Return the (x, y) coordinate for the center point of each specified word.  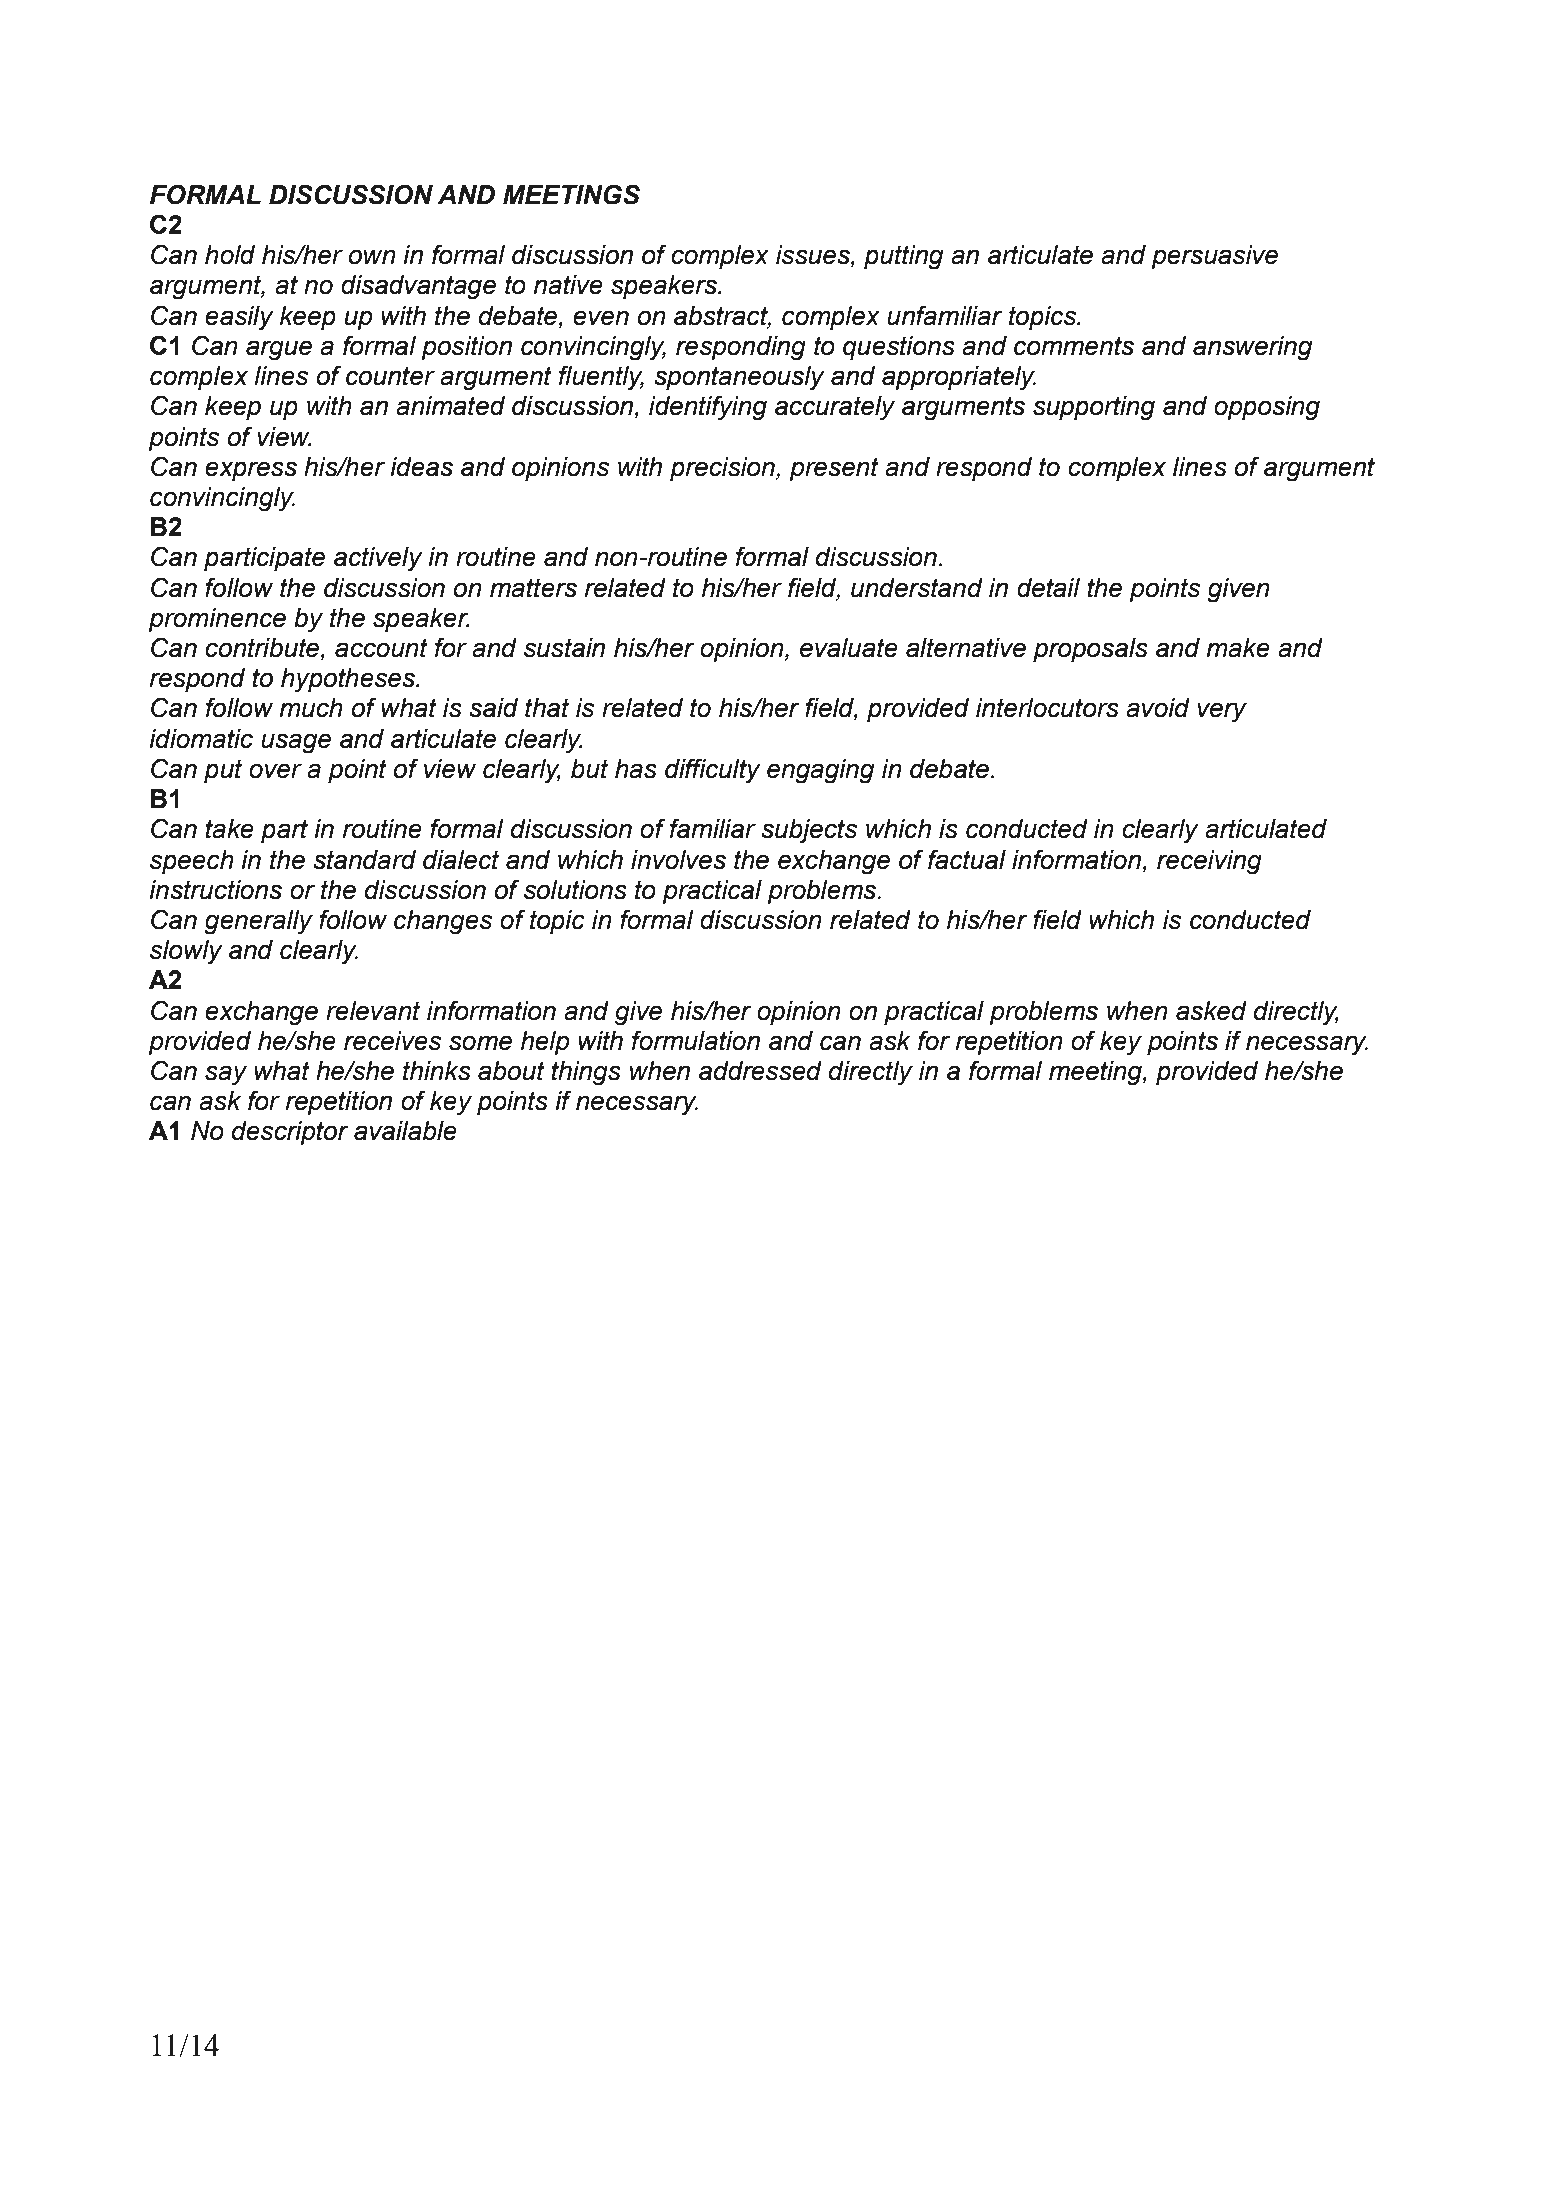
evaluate (849, 648)
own (372, 257)
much (311, 708)
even (601, 318)
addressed (760, 1071)
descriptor (290, 1133)
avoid (1158, 708)
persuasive (1214, 257)
